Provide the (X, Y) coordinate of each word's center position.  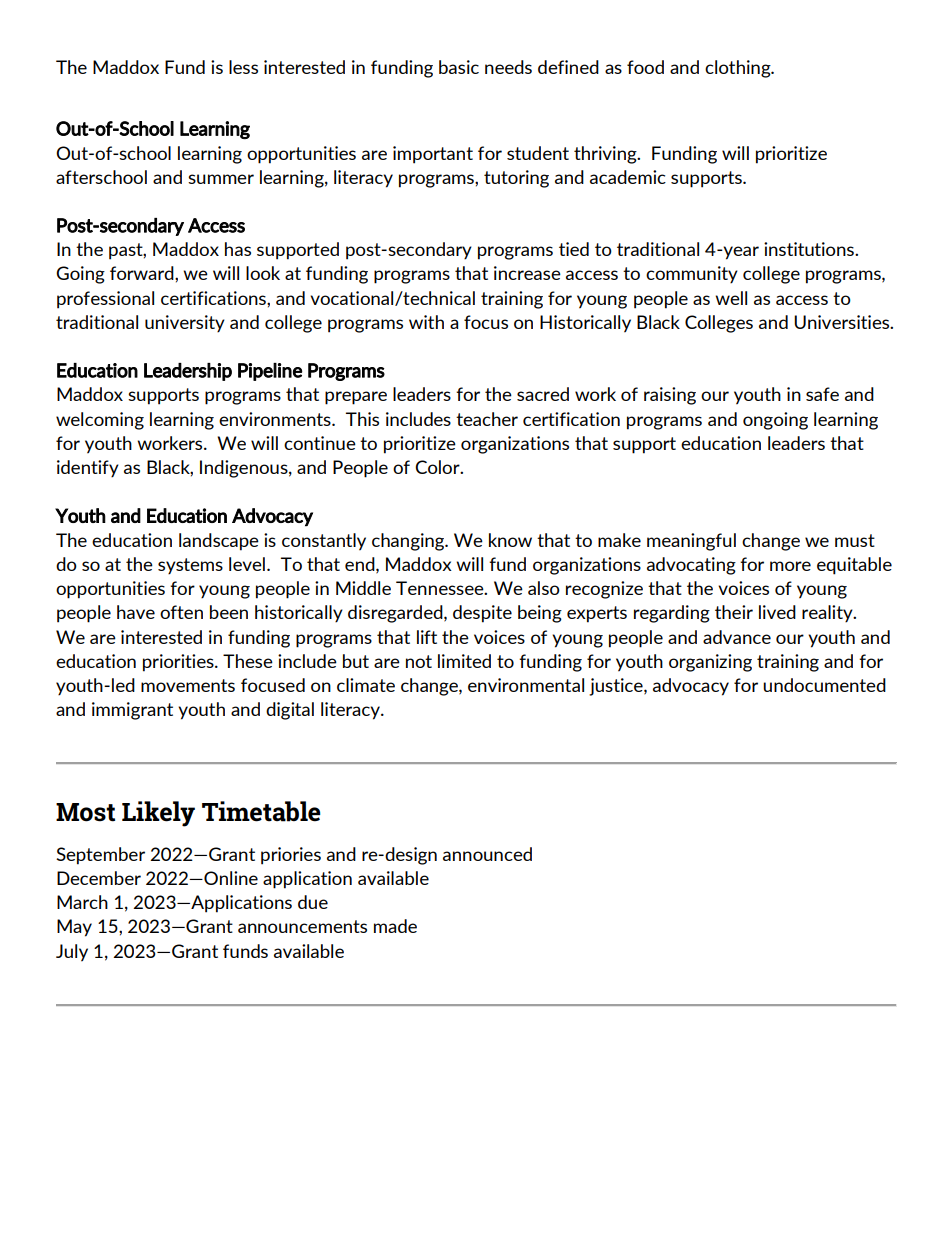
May (74, 928)
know (510, 540)
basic (459, 67)
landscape (219, 542)
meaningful (691, 542)
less (243, 67)
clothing (739, 69)
